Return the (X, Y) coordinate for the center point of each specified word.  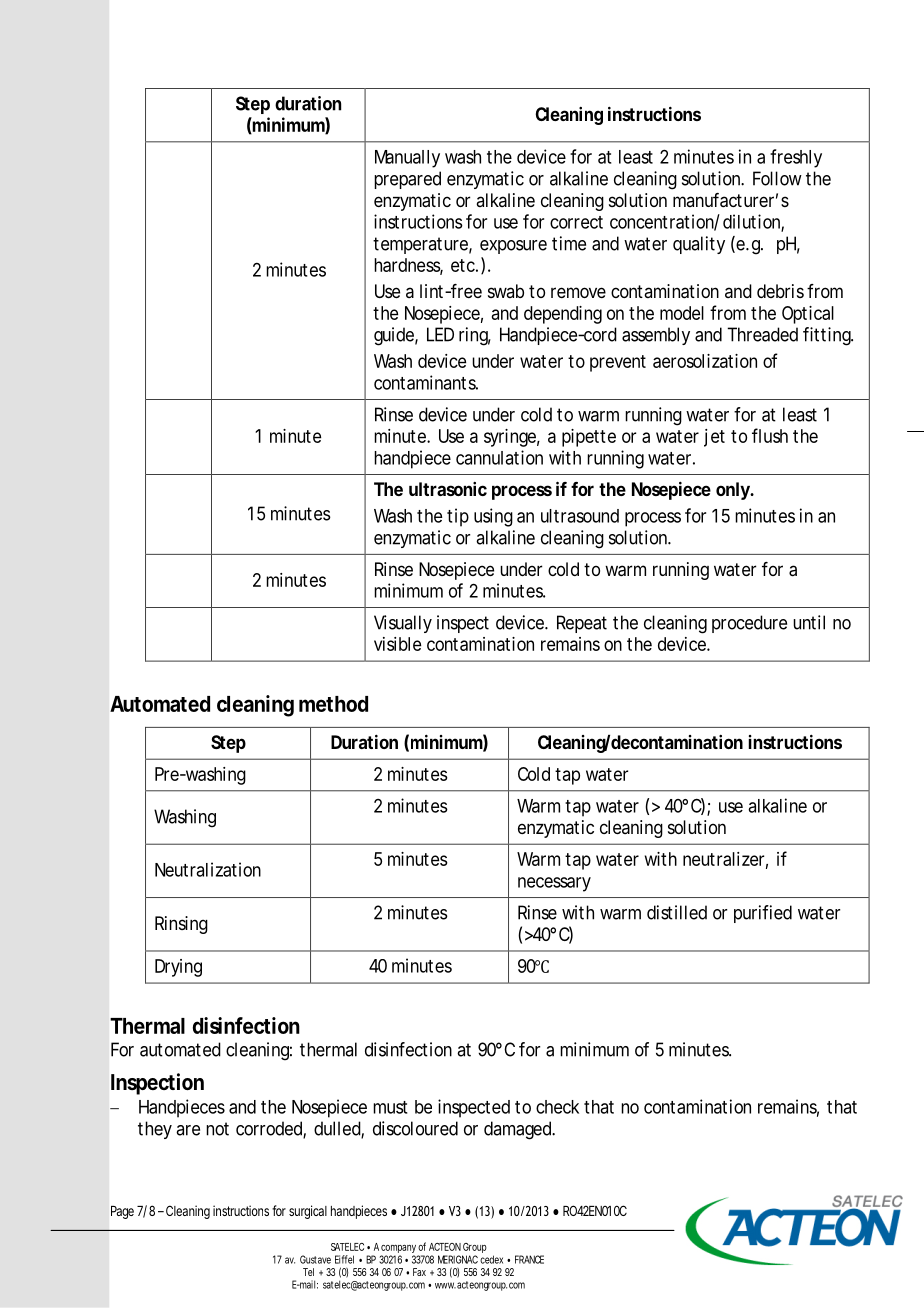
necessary (554, 884)
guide (394, 336)
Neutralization (208, 869)
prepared (407, 180)
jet (714, 438)
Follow (777, 178)
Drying (178, 968)
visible (397, 644)
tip (458, 517)
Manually (407, 159)
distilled (677, 912)
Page (122, 1212)
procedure (749, 624)
